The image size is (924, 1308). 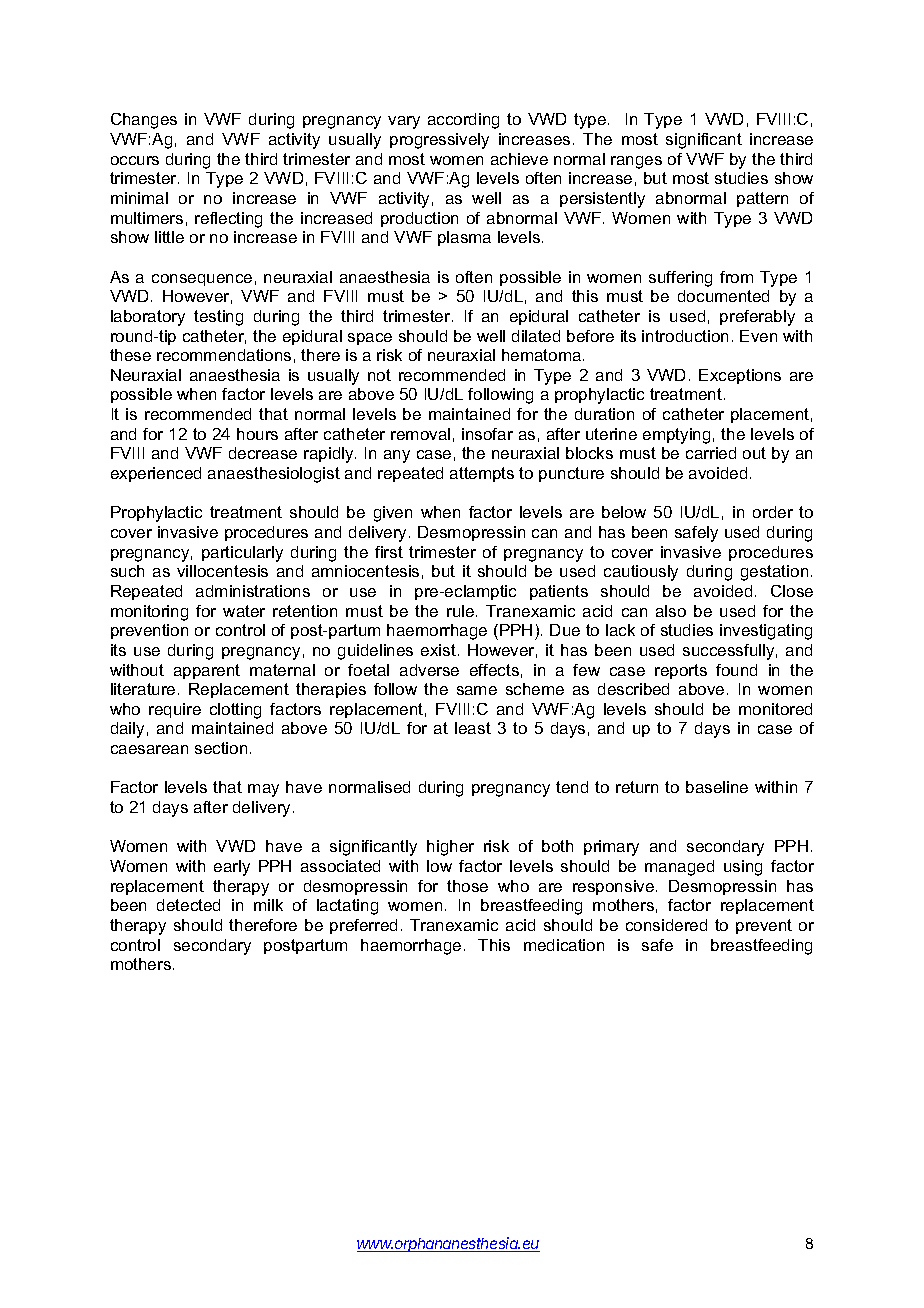 What do you see at coordinates (221, 748) in the screenshot?
I see `section` at bounding box center [221, 748].
